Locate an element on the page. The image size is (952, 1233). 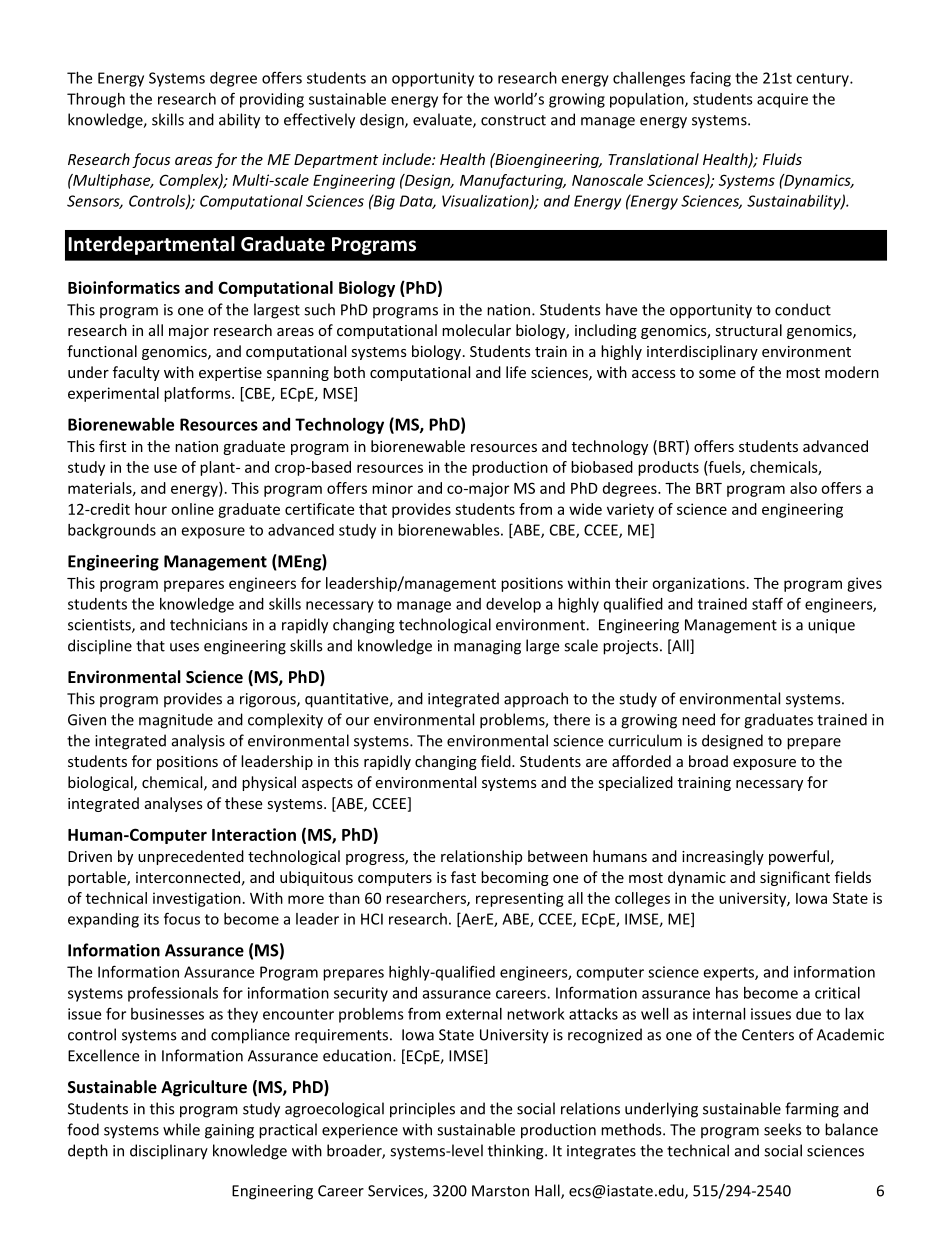
staff is located at coordinates (767, 603).
